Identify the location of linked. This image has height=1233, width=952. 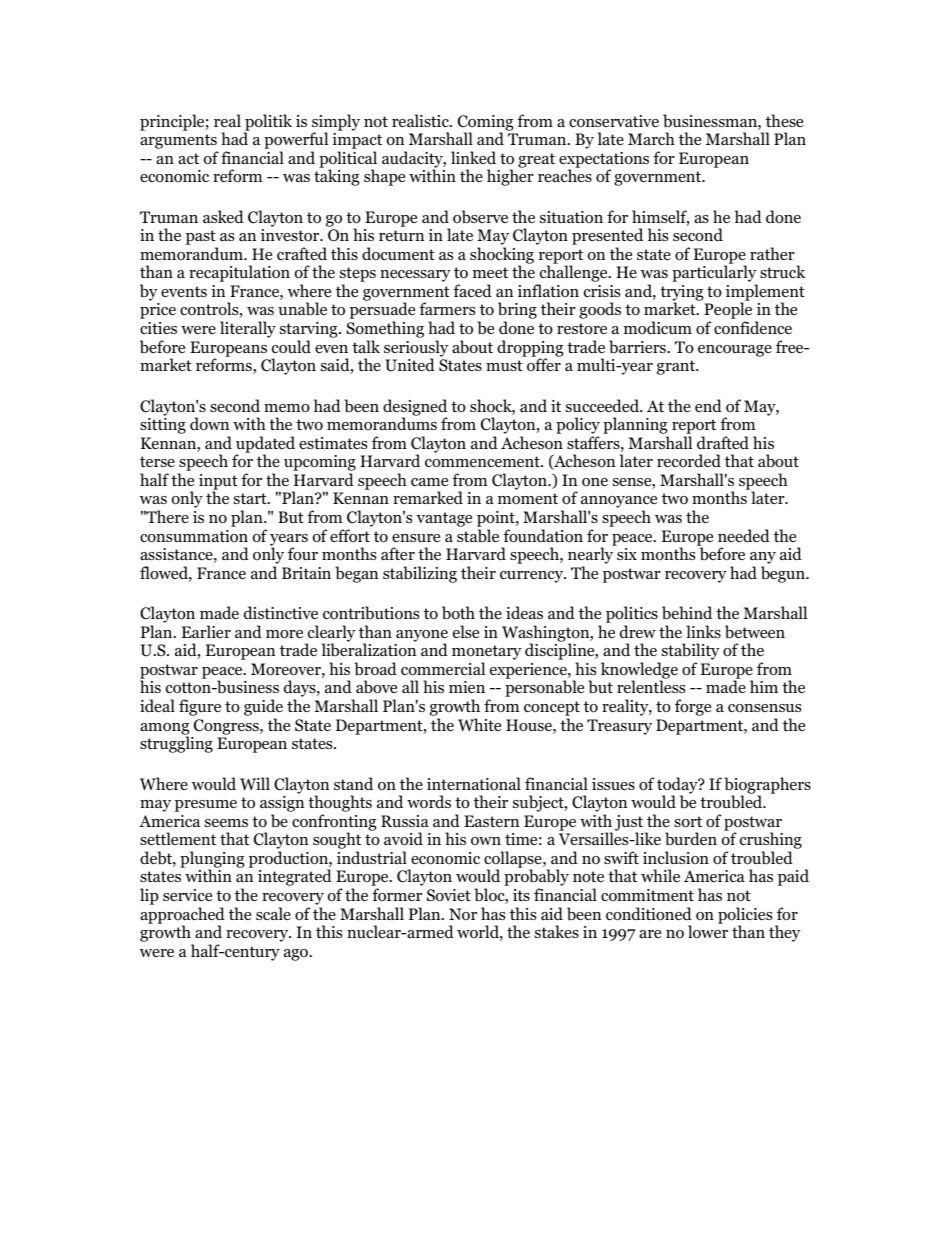
(473, 157).
